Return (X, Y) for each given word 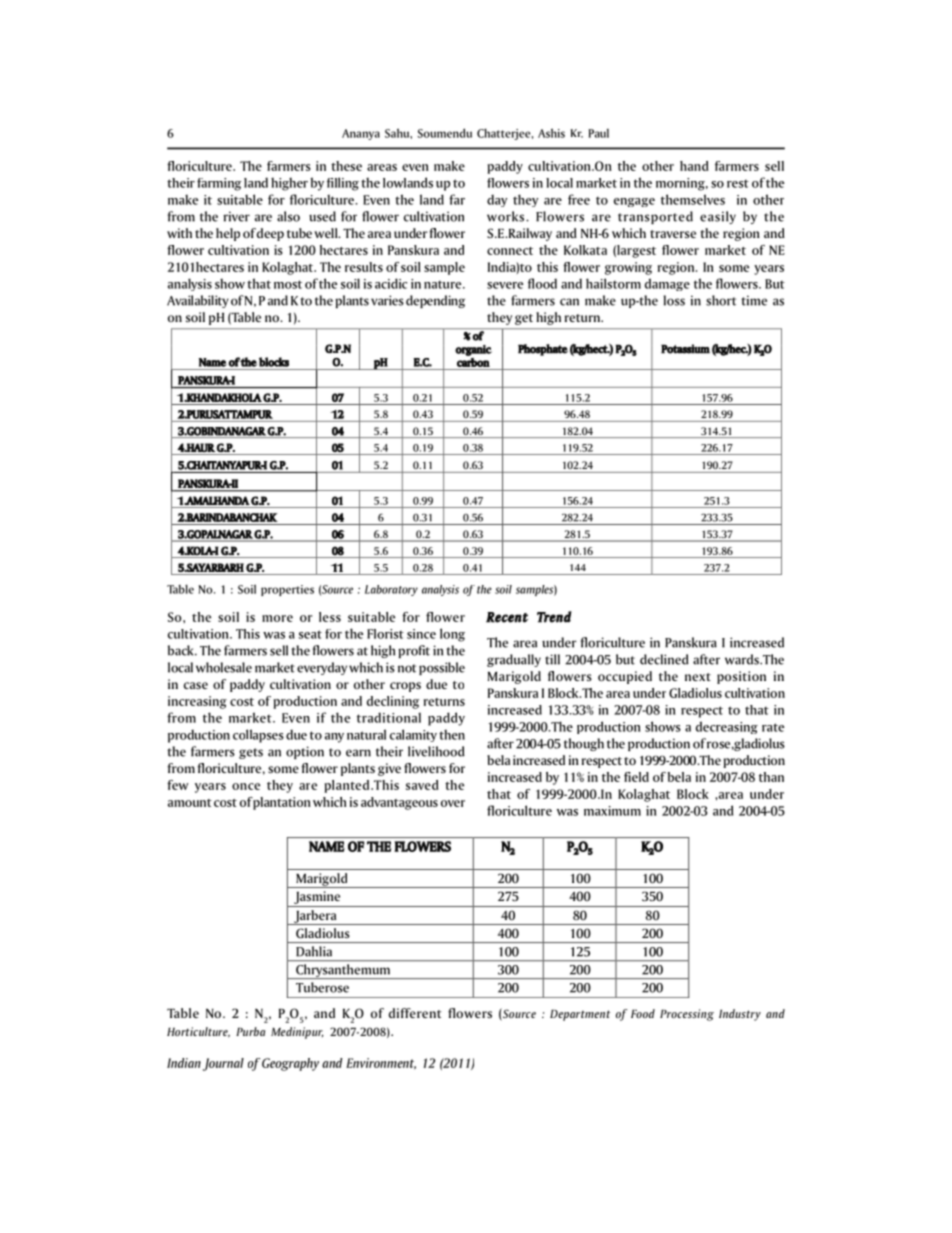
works (507, 216)
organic (473, 350)
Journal (223, 1064)
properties (287, 590)
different (415, 1013)
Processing (687, 1015)
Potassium (685, 349)
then (452, 734)
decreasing (727, 727)
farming (219, 184)
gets (251, 753)
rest (738, 184)
